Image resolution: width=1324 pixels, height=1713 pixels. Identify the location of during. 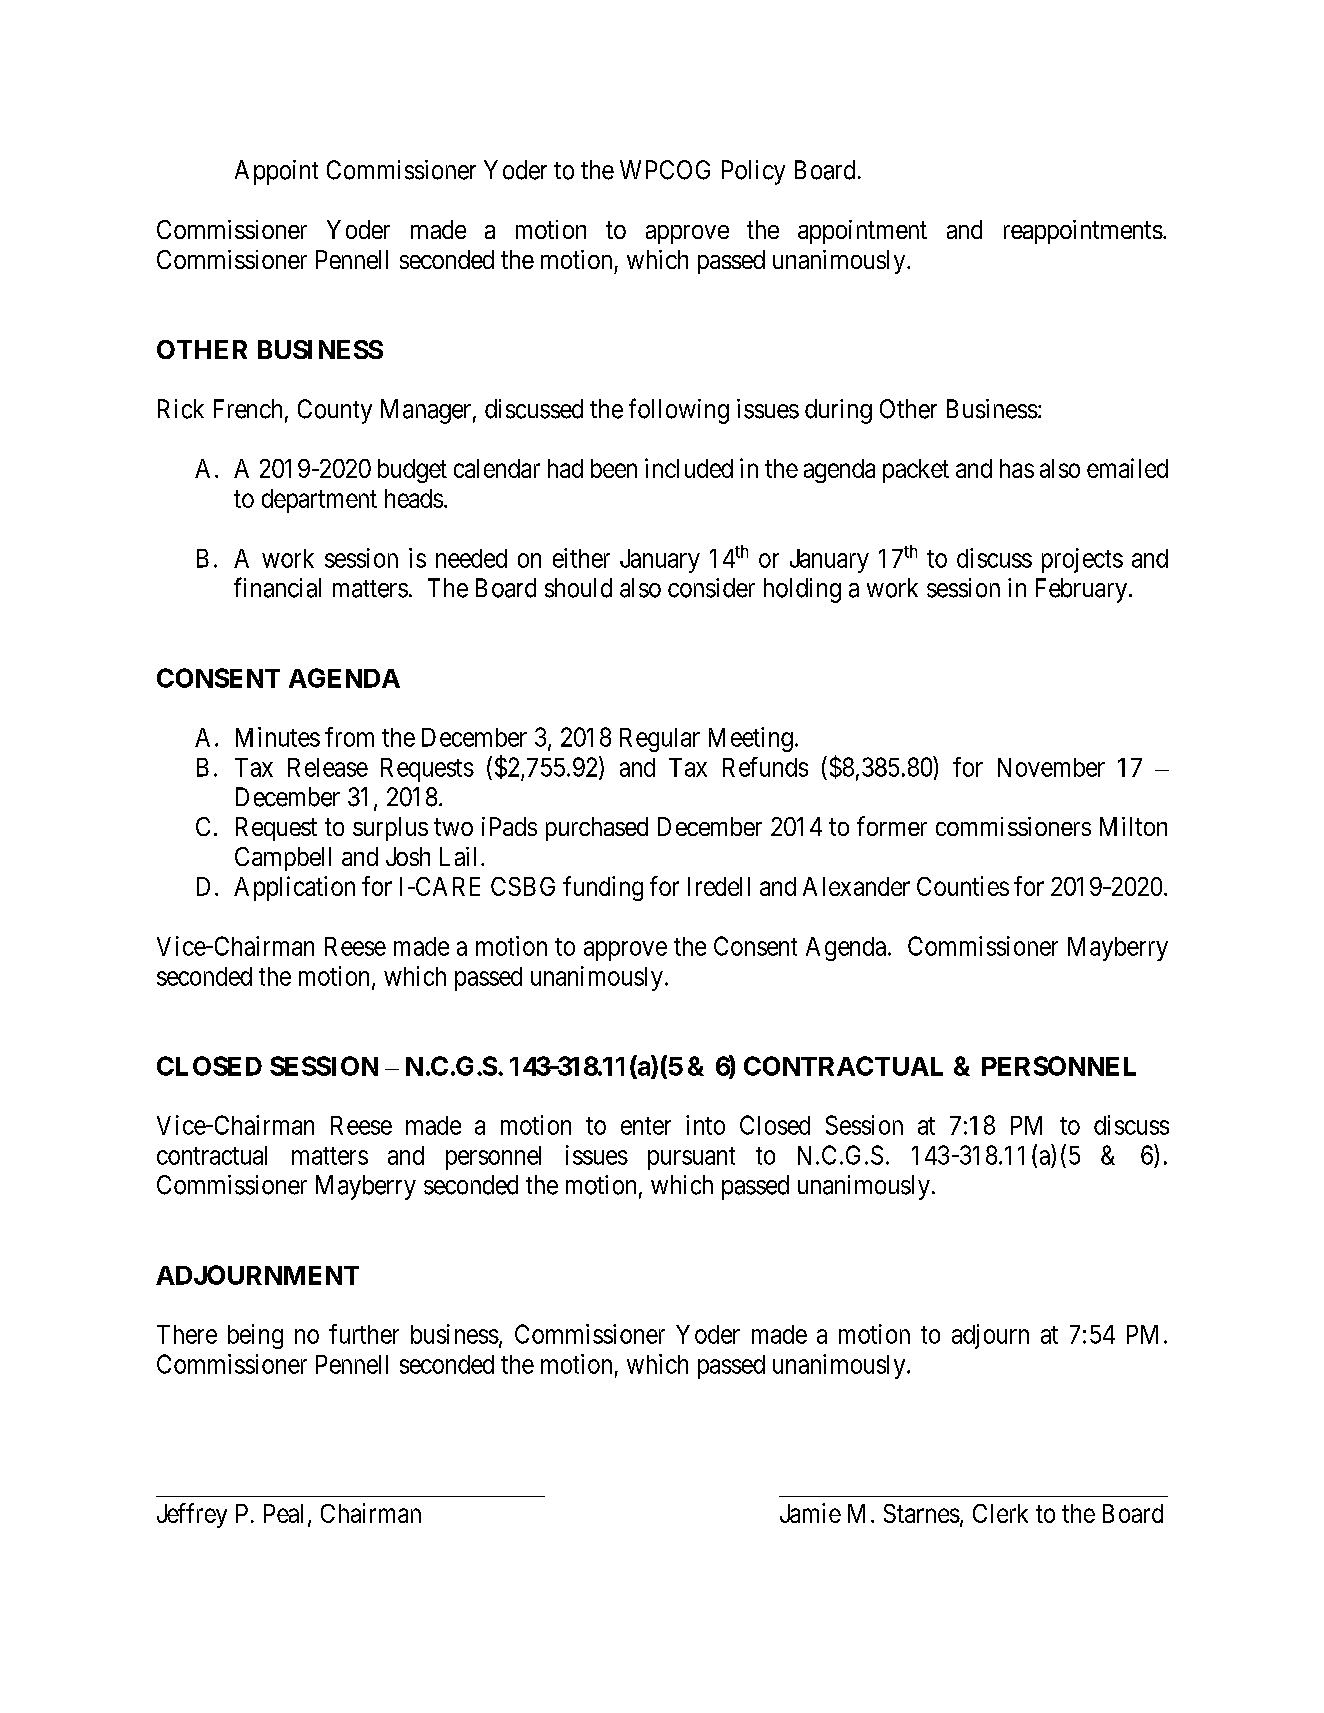
(838, 411).
